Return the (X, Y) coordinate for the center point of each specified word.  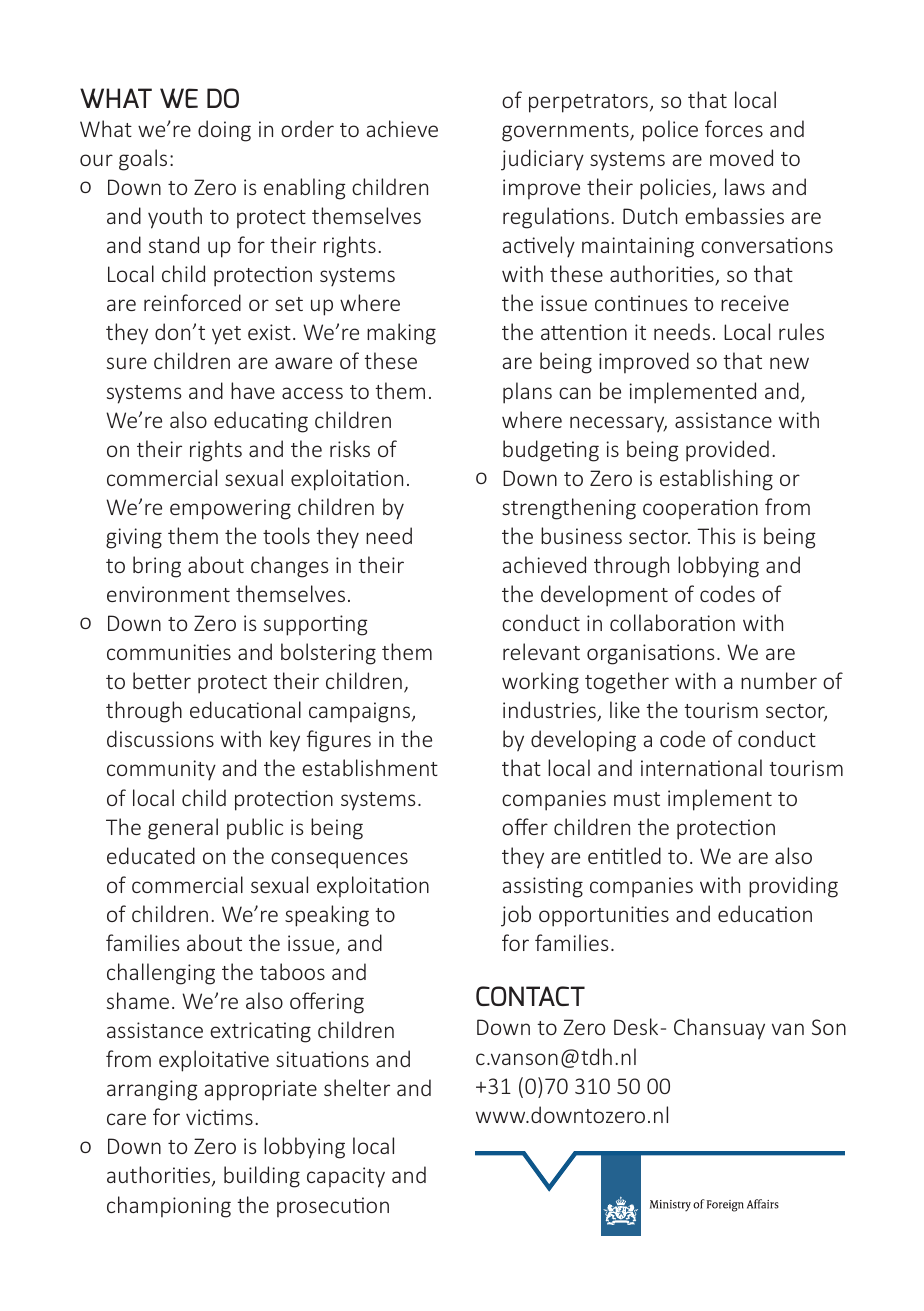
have (253, 390)
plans (527, 393)
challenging (161, 974)
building (262, 1177)
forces (734, 128)
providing (793, 887)
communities (169, 652)
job (516, 916)
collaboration (672, 622)
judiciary (542, 160)
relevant (541, 651)
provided (727, 451)
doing (224, 131)
